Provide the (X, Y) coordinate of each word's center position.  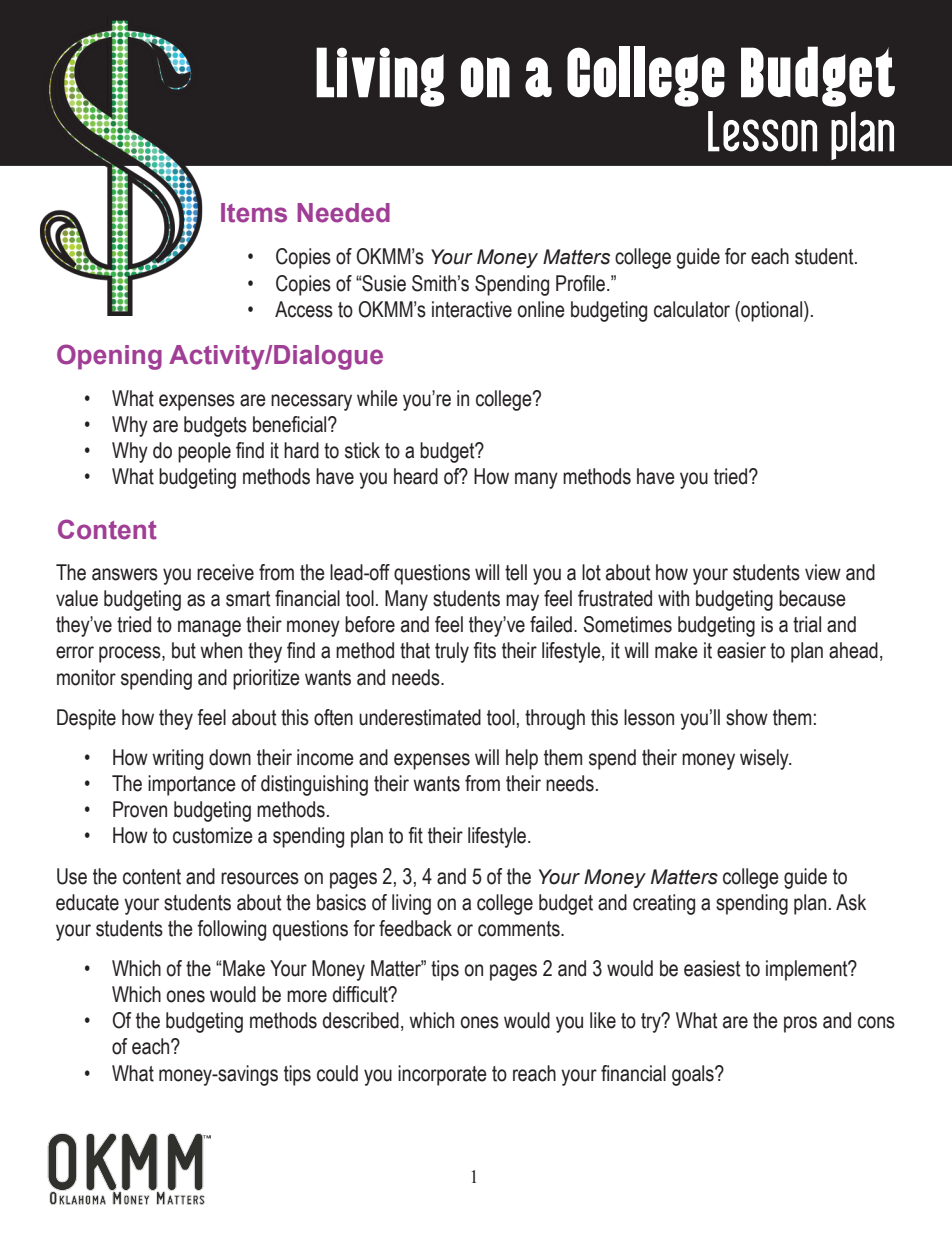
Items (254, 213)
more (307, 996)
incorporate (442, 1075)
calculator (692, 309)
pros (800, 1024)
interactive (472, 309)
